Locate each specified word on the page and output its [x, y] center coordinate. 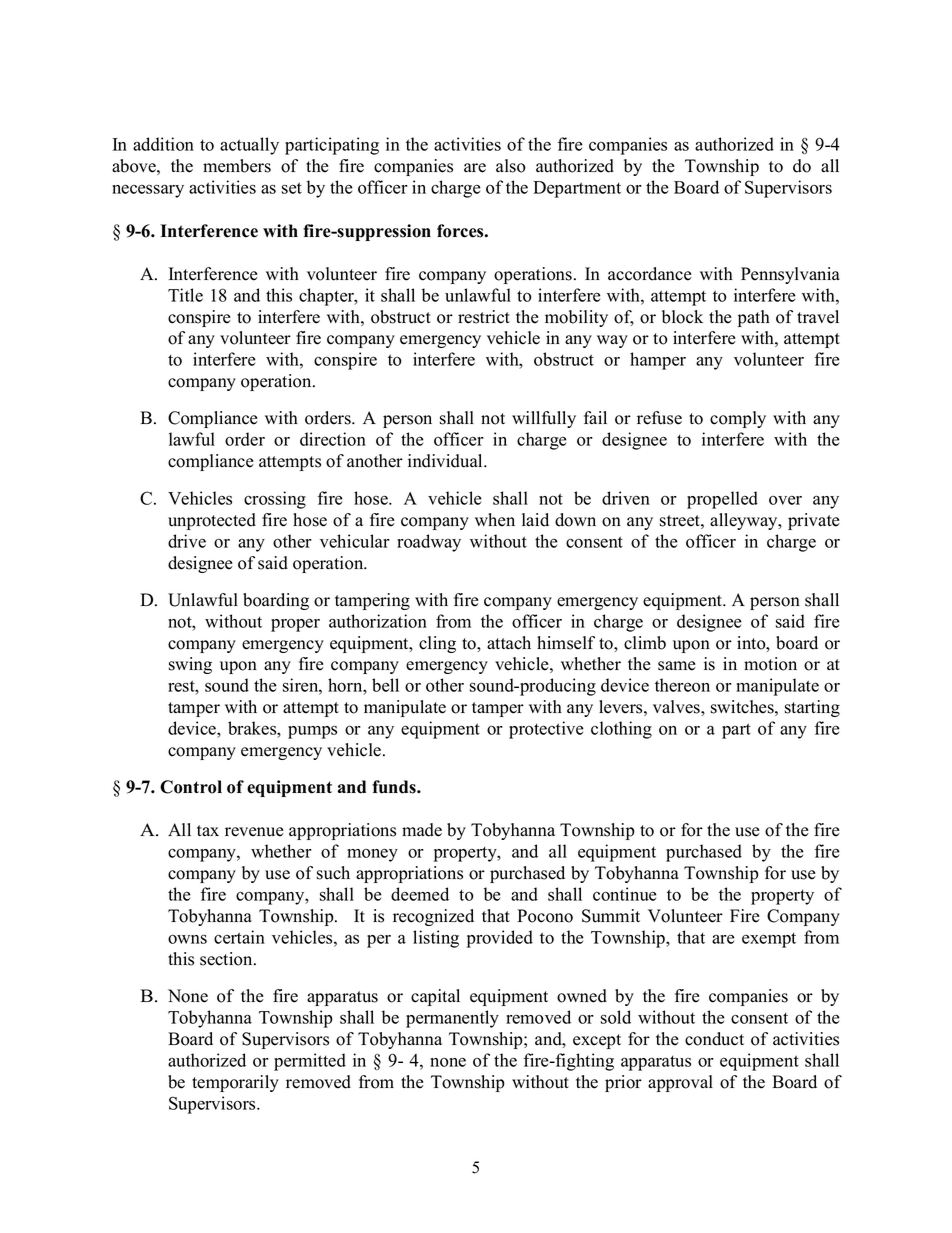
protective [546, 730]
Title [185, 295]
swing [190, 665]
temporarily [235, 1083]
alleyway [745, 521]
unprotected [212, 521]
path [754, 318]
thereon [682, 685]
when [495, 520]
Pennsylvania [790, 275]
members [237, 166]
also [511, 166]
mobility [576, 318]
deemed [420, 894]
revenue [254, 832]
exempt [769, 940]
